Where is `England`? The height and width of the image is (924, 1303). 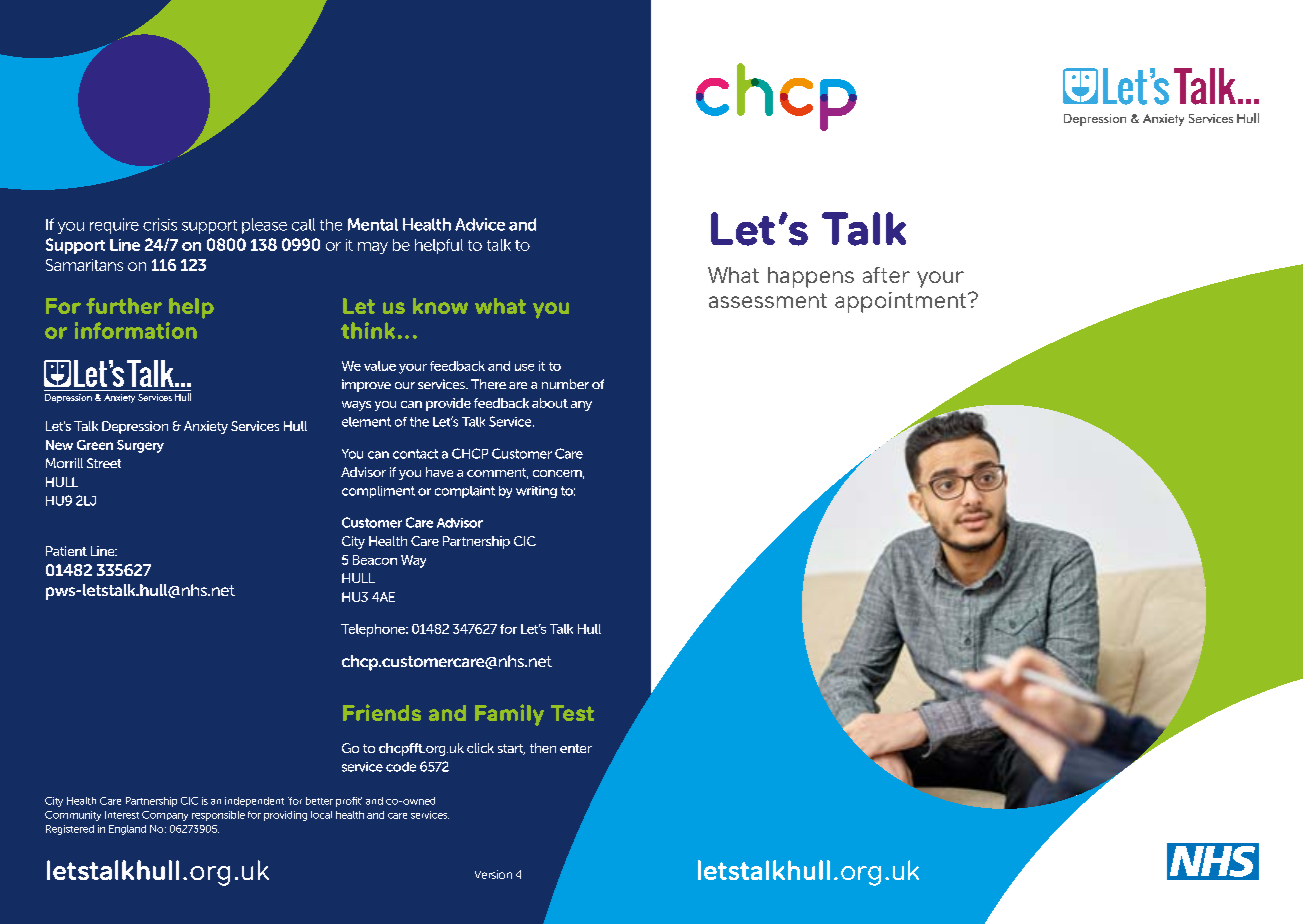
England is located at coordinates (127, 830).
